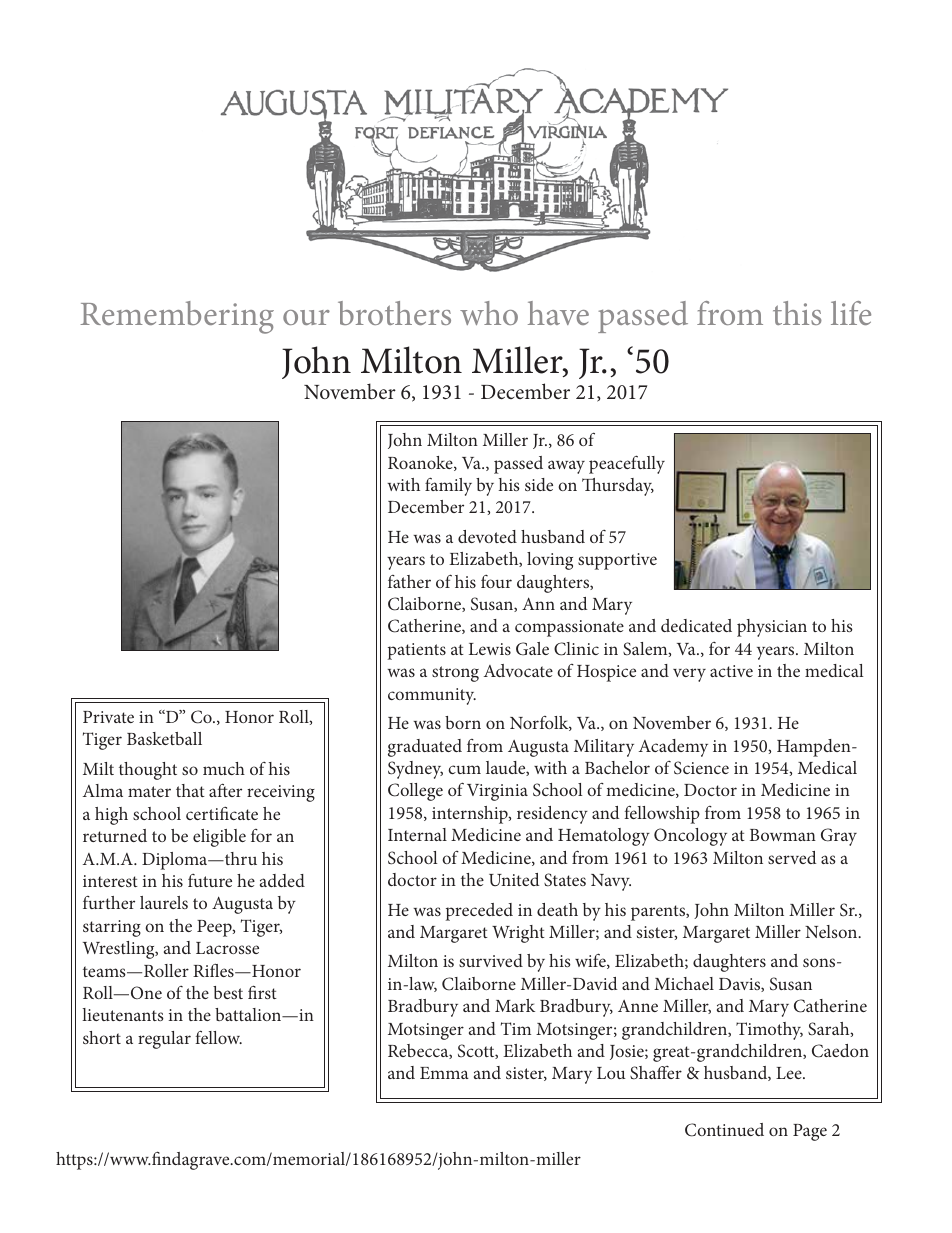 This document has height=1233, width=952. I want to click on Continued, so click(724, 1130).
